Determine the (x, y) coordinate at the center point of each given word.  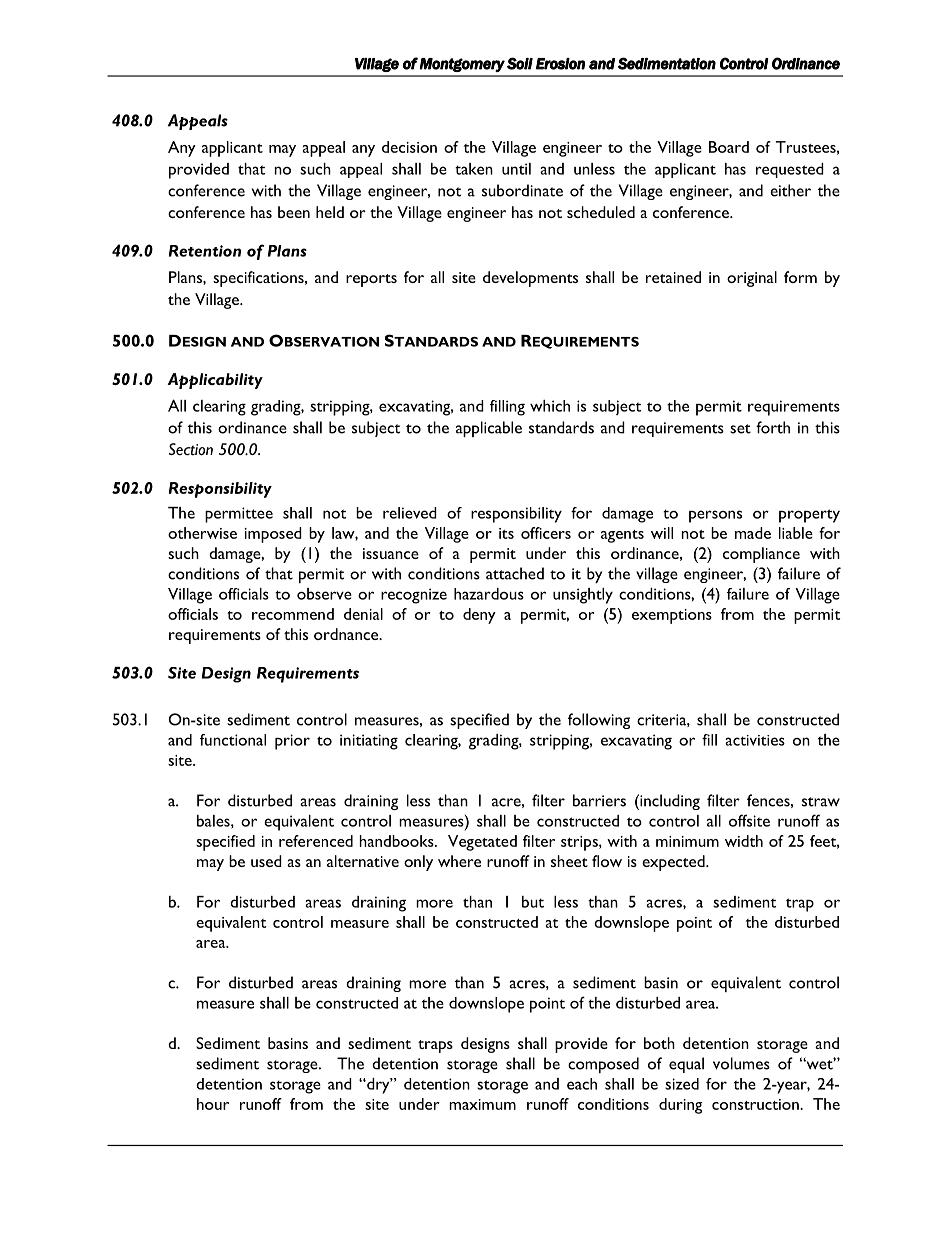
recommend (293, 614)
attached (515, 573)
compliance (761, 555)
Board (729, 147)
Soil (520, 63)
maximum (482, 1104)
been (294, 212)
